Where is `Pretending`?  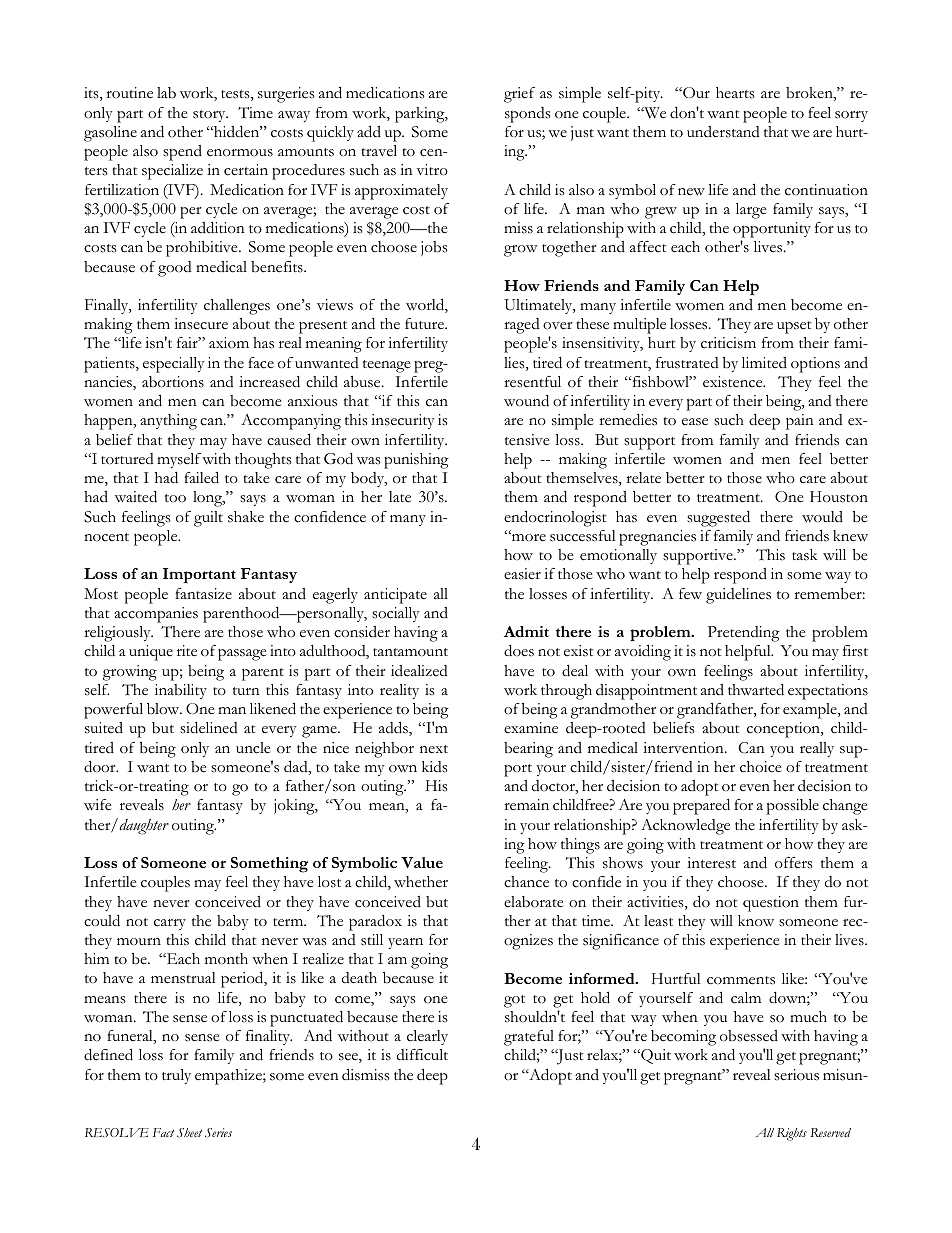
Pretending is located at coordinates (744, 634).
